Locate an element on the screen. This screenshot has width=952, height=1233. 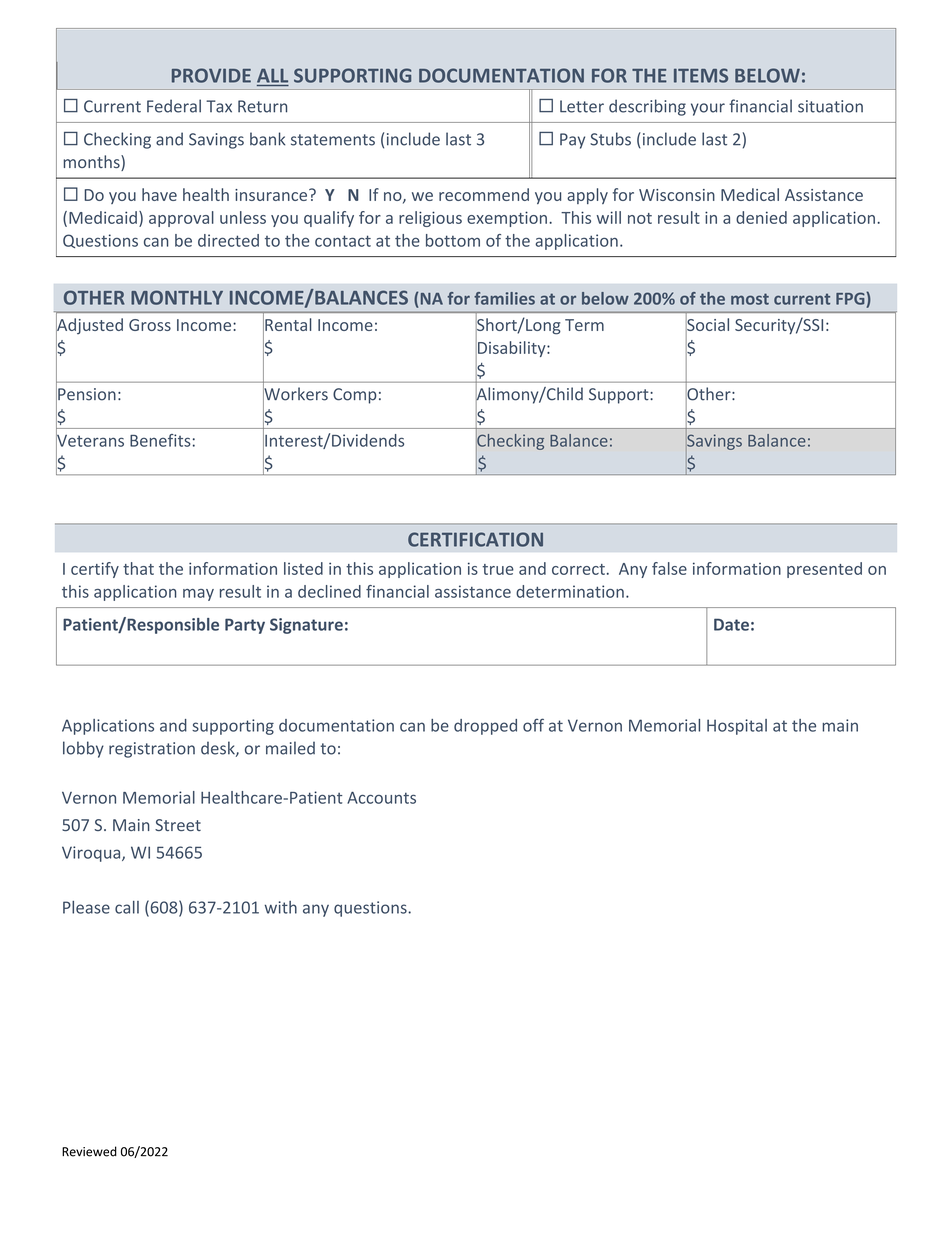
Date is located at coordinates (731, 624).
